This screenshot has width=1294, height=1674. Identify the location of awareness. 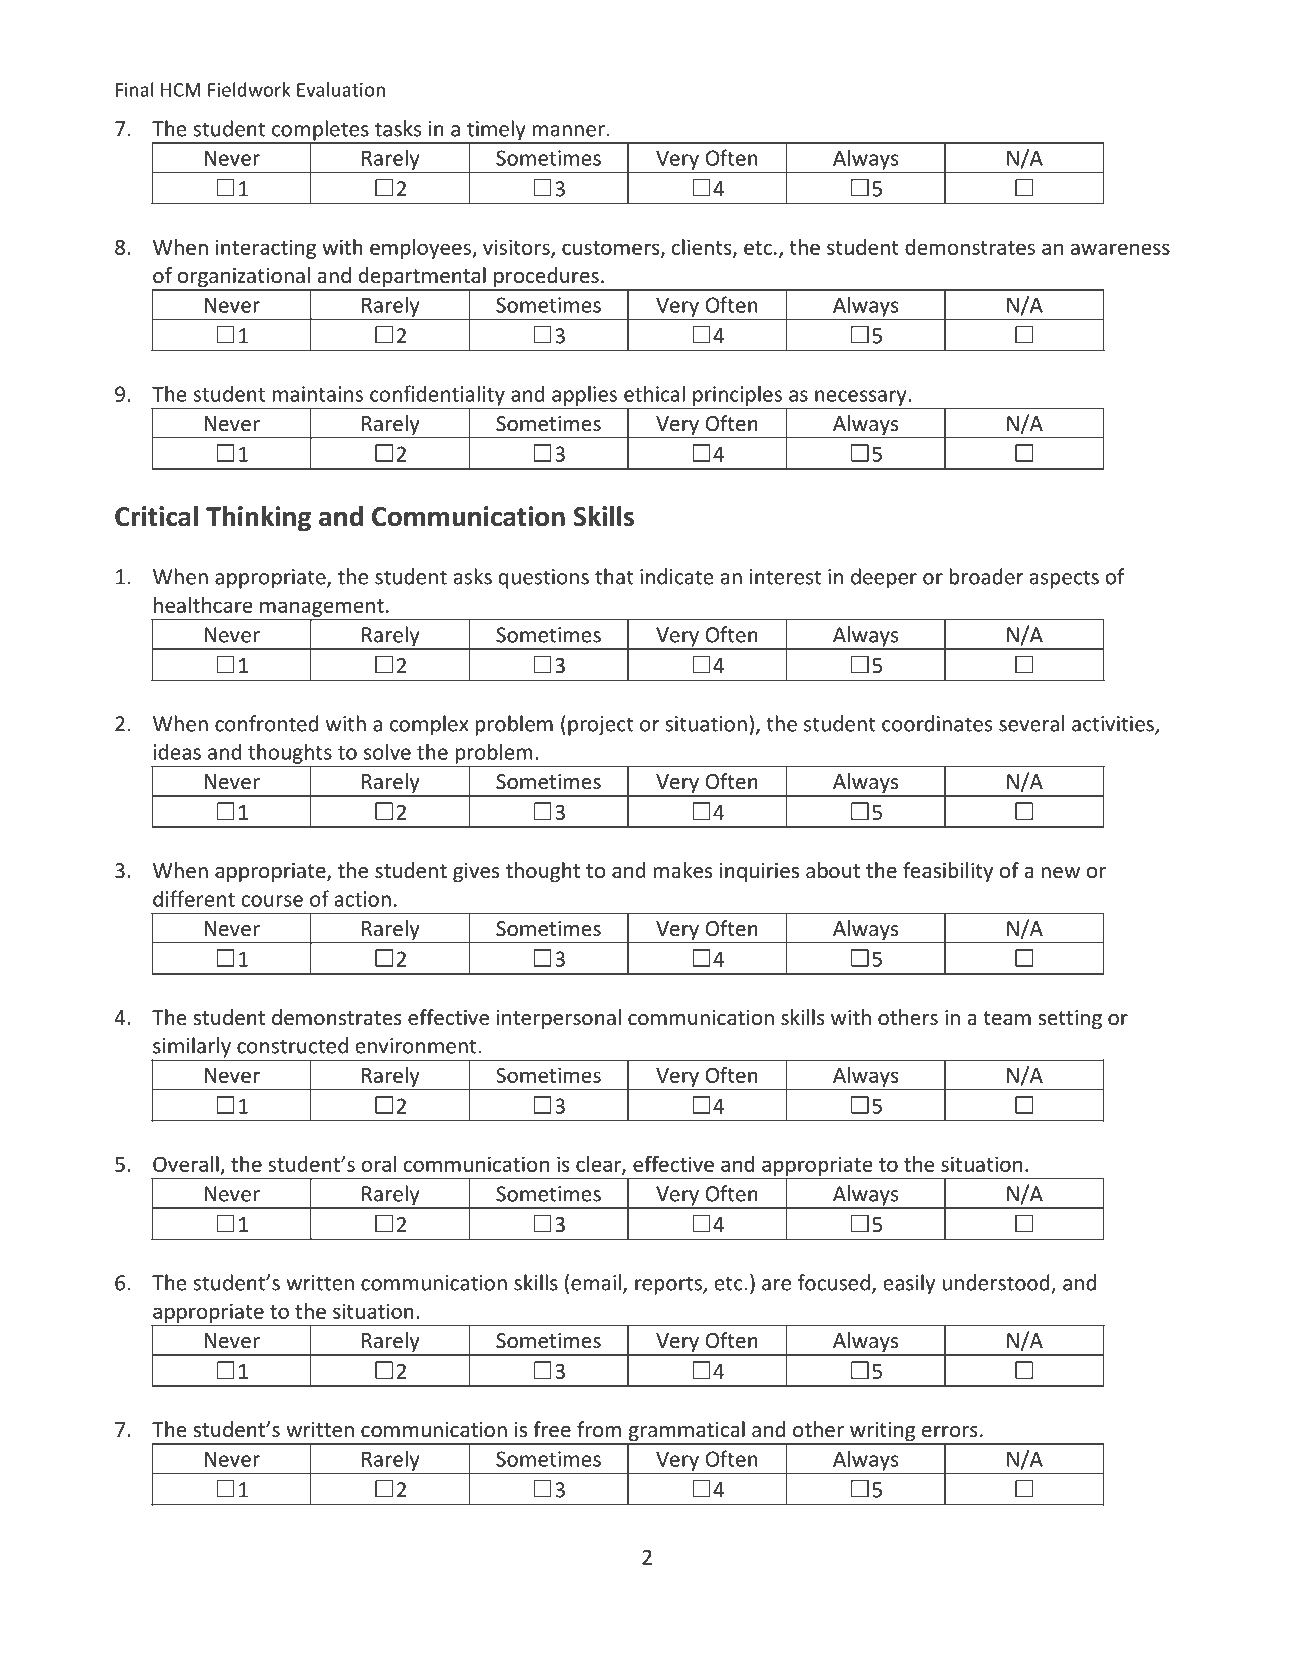
(1120, 249).
